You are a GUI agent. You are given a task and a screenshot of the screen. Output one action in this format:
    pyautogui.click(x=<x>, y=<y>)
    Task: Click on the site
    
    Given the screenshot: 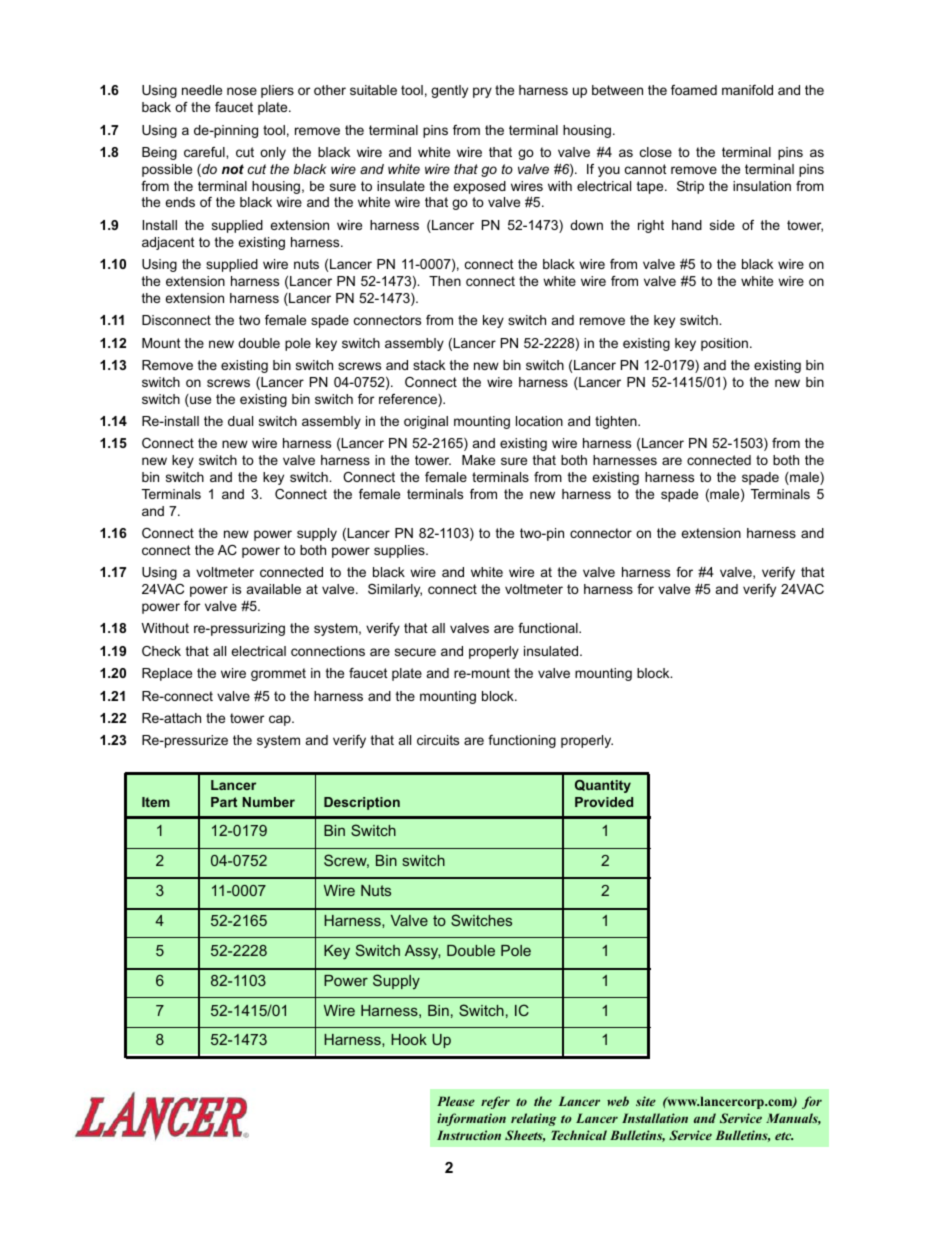 What is the action you would take?
    pyautogui.click(x=646, y=1101)
